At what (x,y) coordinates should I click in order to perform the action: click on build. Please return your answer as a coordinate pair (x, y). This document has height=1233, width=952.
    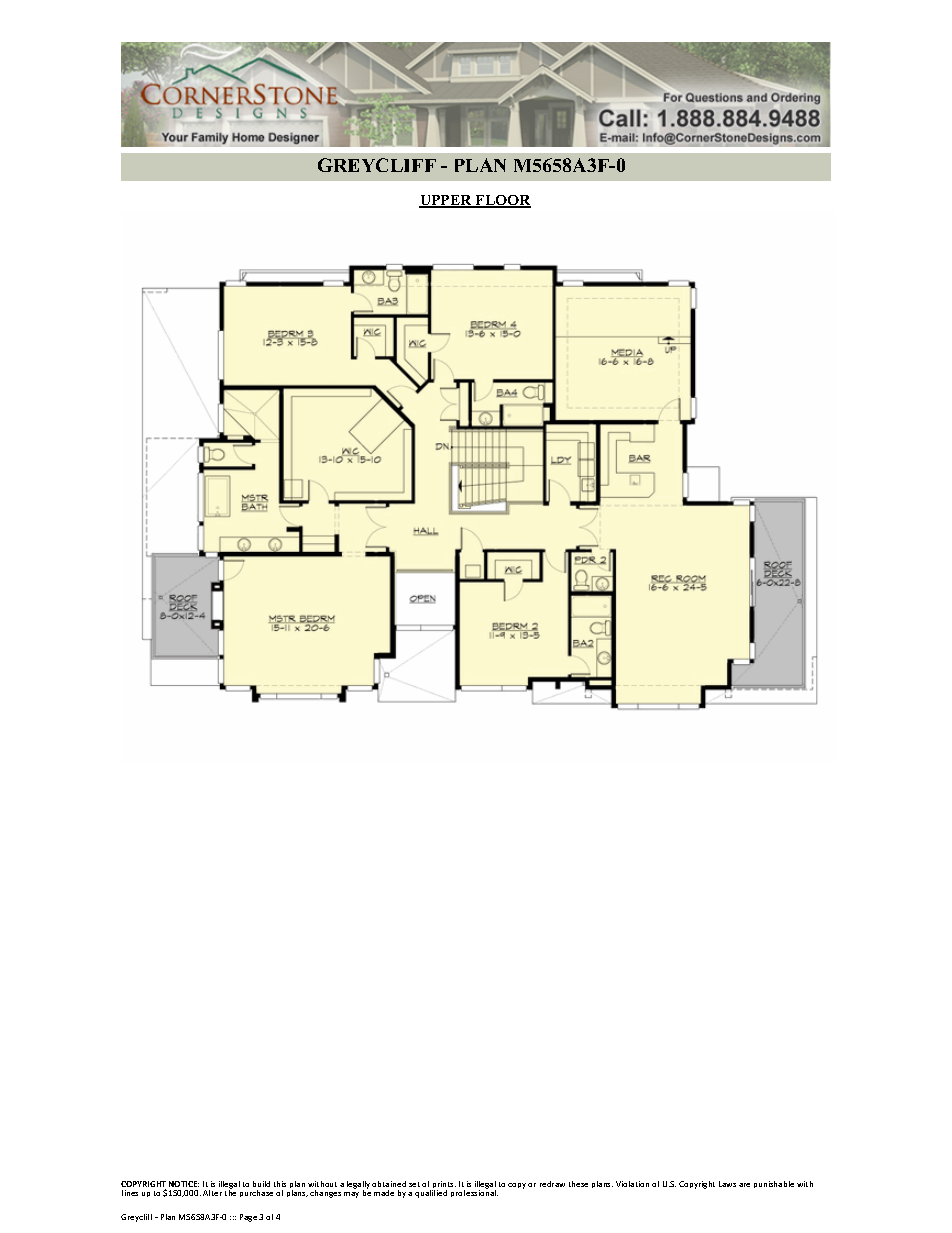
    Looking at the image, I should click on (261, 1184).
